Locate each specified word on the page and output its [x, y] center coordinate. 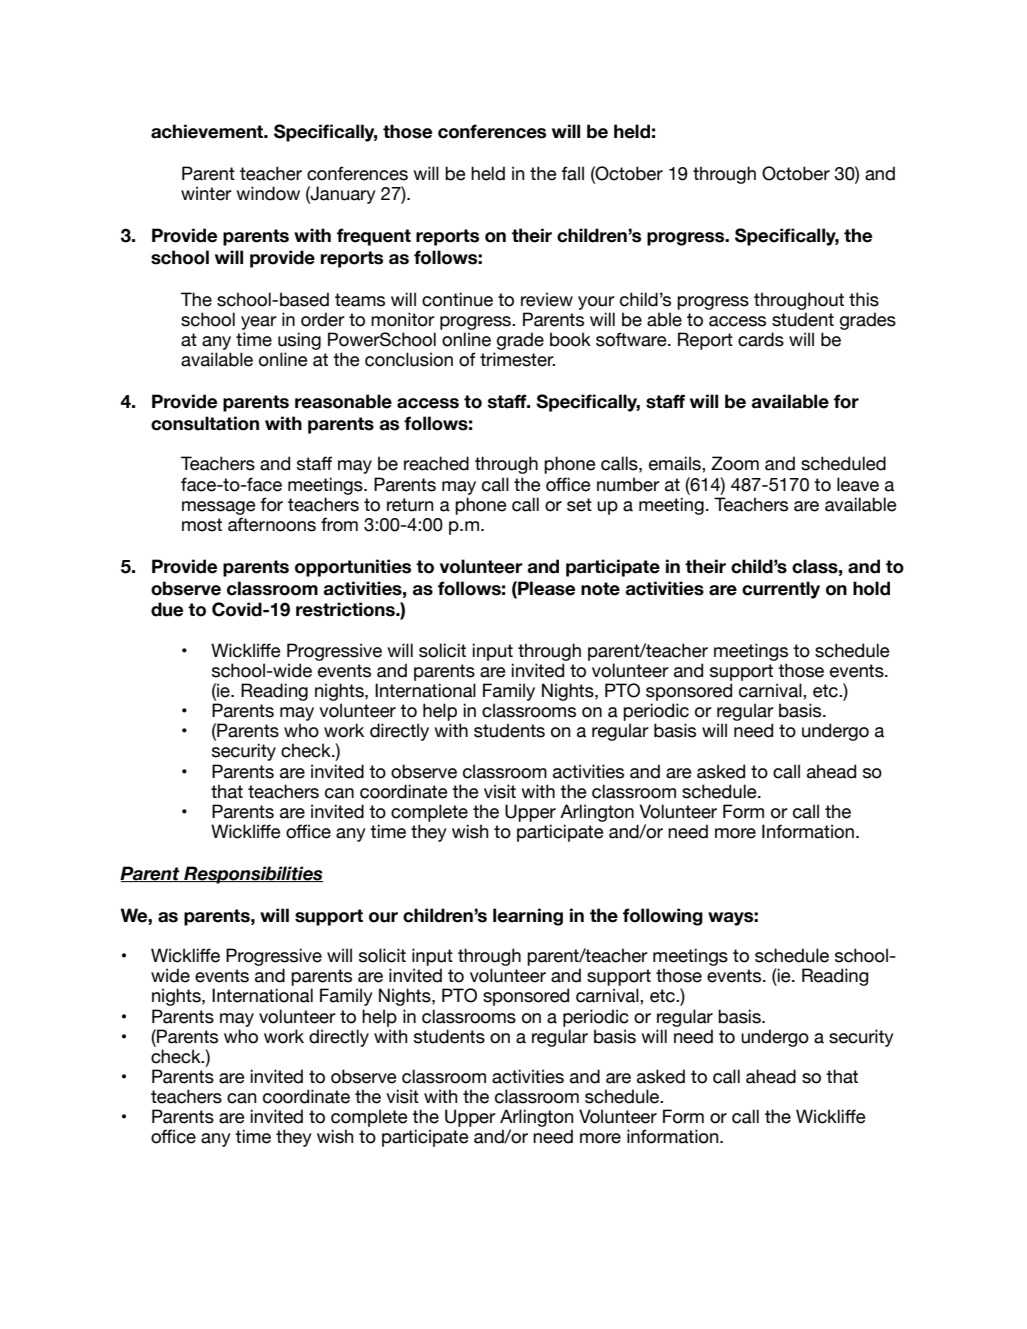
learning [528, 917]
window [268, 193]
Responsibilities [252, 875]
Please [545, 588]
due [167, 609]
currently [781, 590]
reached [436, 463]
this [864, 299]
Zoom [735, 463]
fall [572, 173]
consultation [205, 423]
